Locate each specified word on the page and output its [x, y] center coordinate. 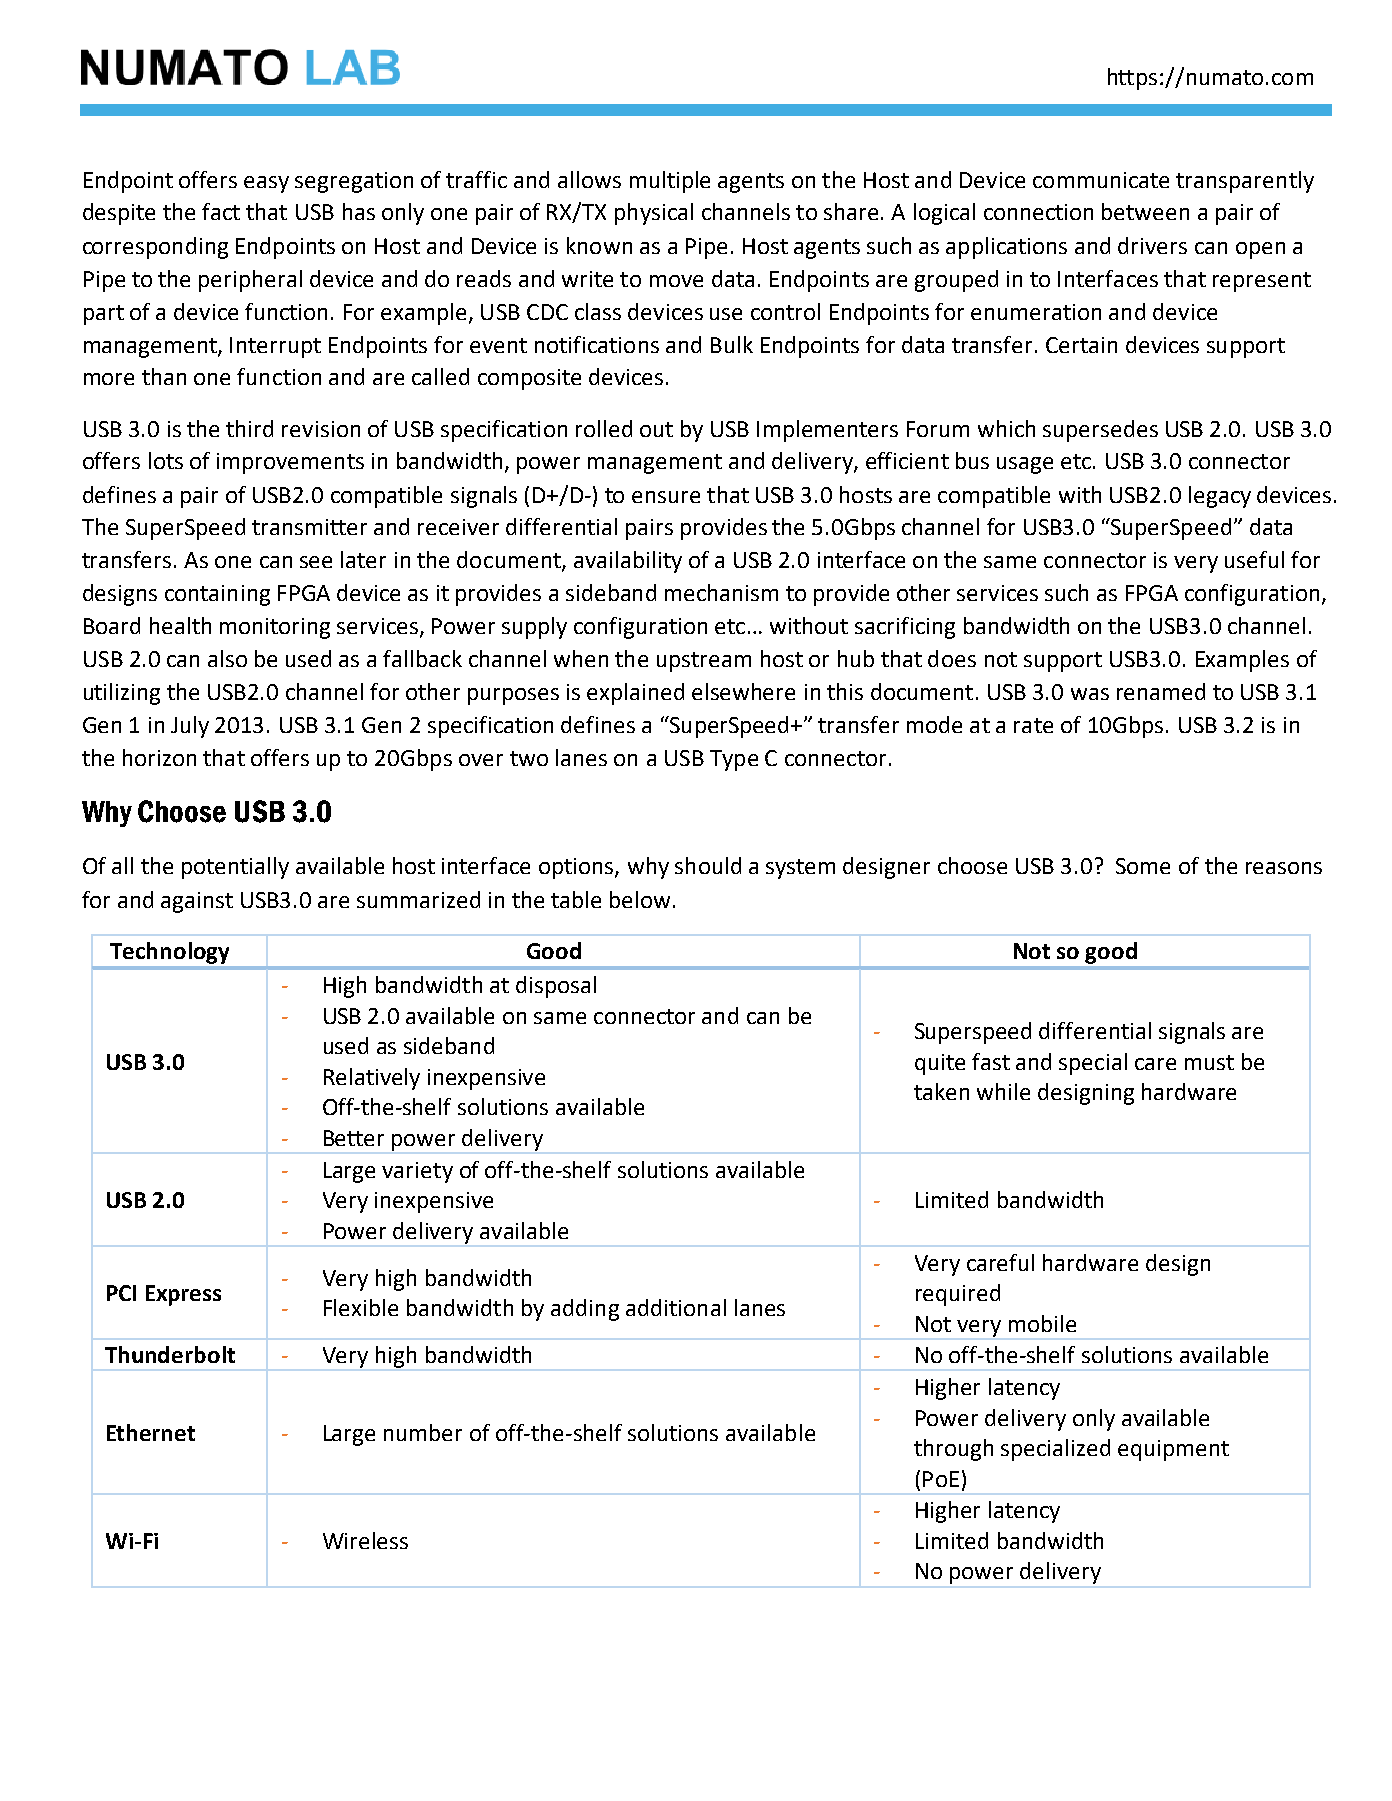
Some [1143, 866]
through [953, 1450]
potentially [235, 868]
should [708, 865]
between [1145, 211]
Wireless [365, 1540]
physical [654, 214]
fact [221, 211]
